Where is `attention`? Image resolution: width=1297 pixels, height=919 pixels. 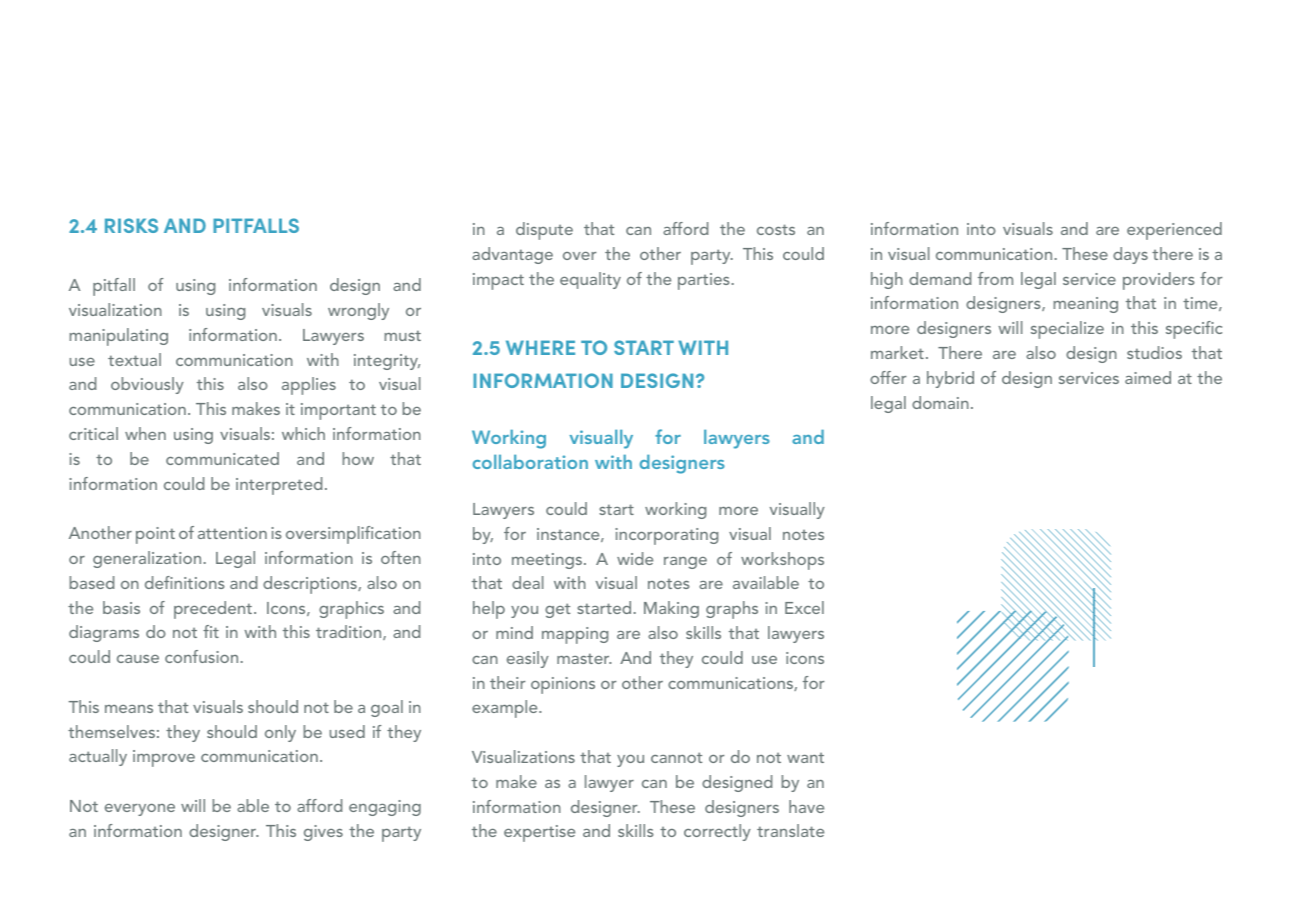 attention is located at coordinates (232, 533).
